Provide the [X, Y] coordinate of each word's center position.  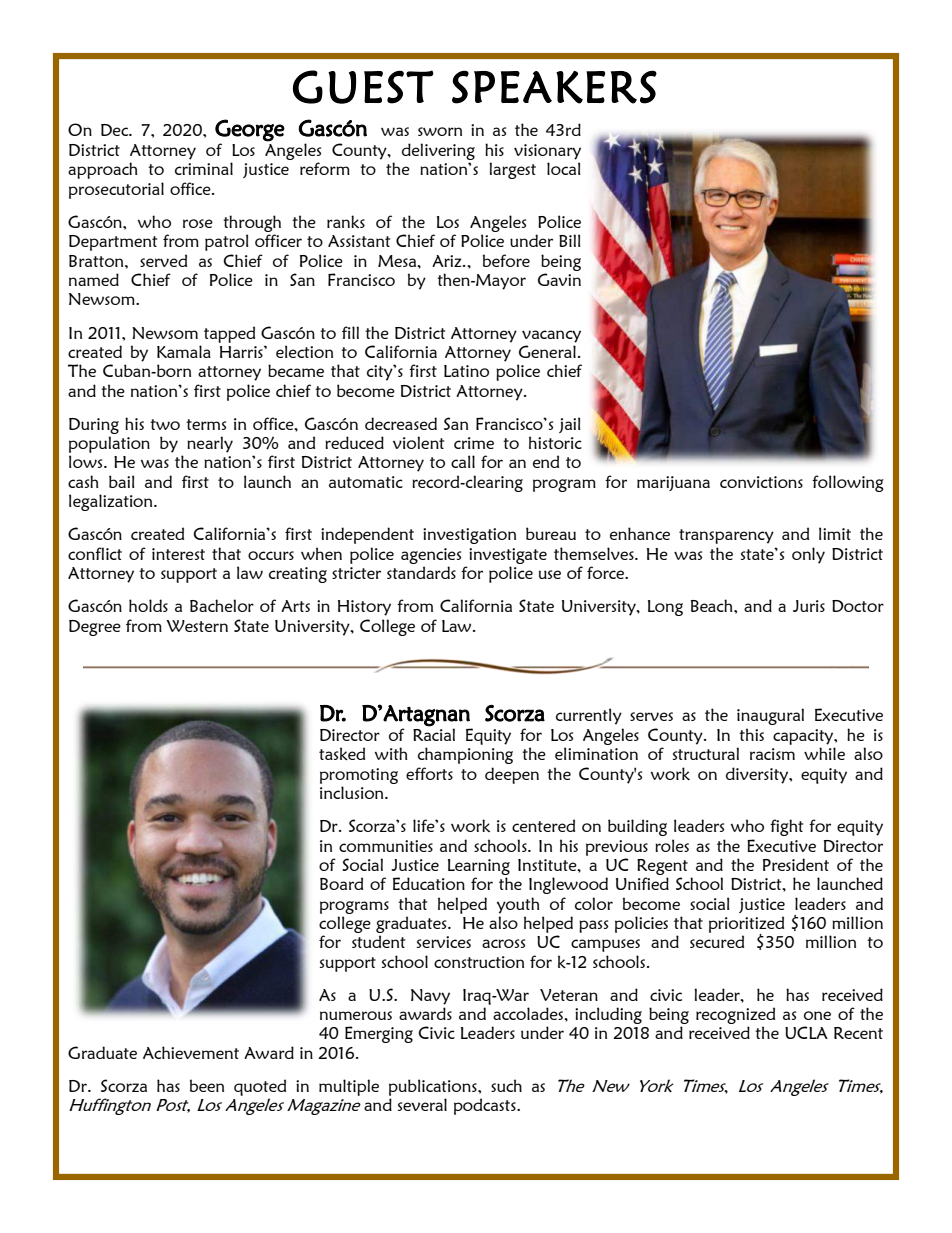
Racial [434, 733]
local [564, 168]
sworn [440, 131]
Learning [479, 867]
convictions [761, 482]
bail [122, 481]
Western [197, 626]
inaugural [770, 716]
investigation [469, 536]
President [796, 864]
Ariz [448, 261]
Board [341, 883]
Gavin [559, 279]
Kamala [184, 351]
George [250, 130]
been [207, 1085]
